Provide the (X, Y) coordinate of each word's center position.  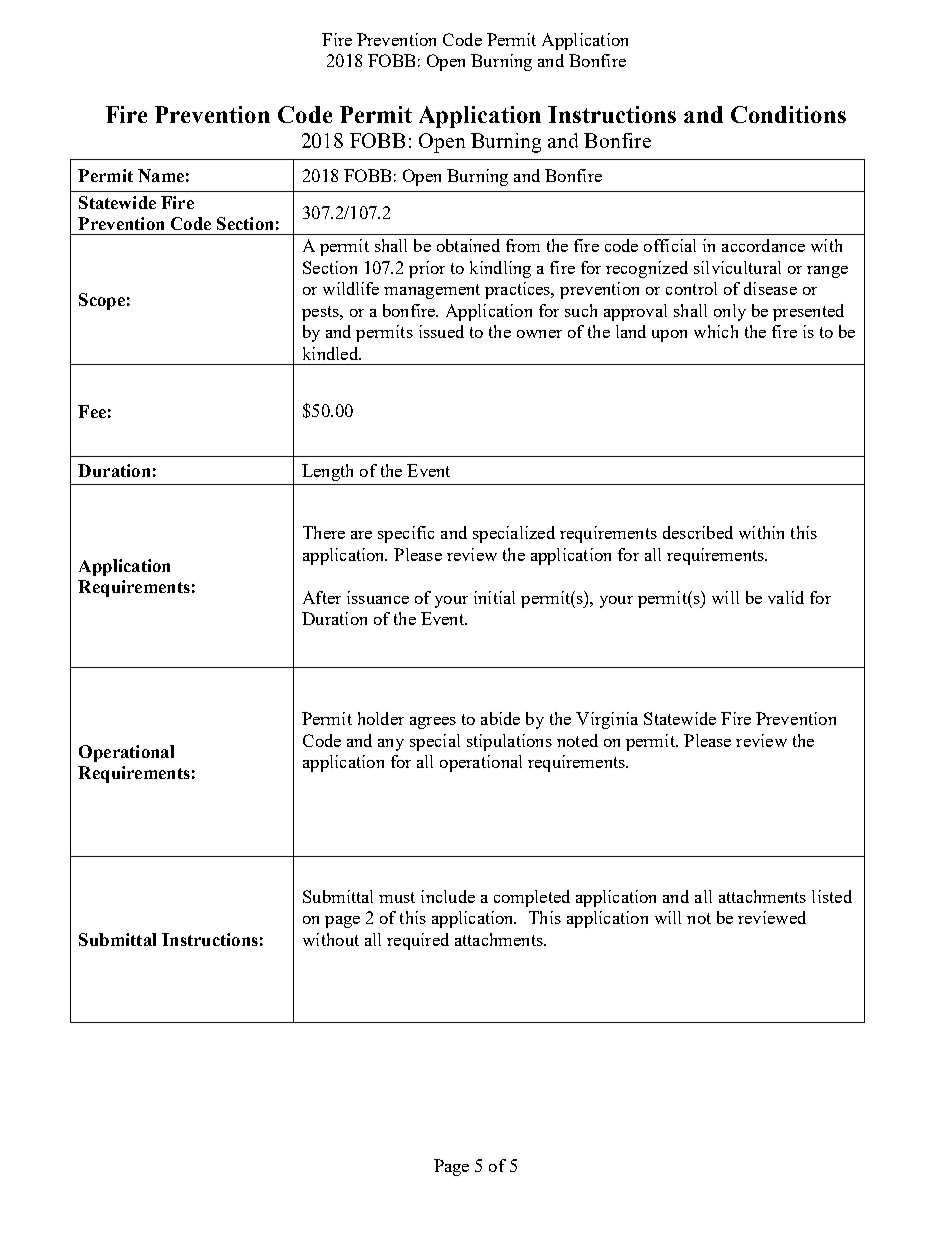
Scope (102, 301)
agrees (433, 723)
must (397, 897)
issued (441, 331)
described (698, 532)
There (324, 532)
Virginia (607, 720)
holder (381, 718)
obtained (468, 245)
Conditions (788, 114)
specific (406, 534)
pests (321, 313)
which (716, 331)
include (448, 896)
